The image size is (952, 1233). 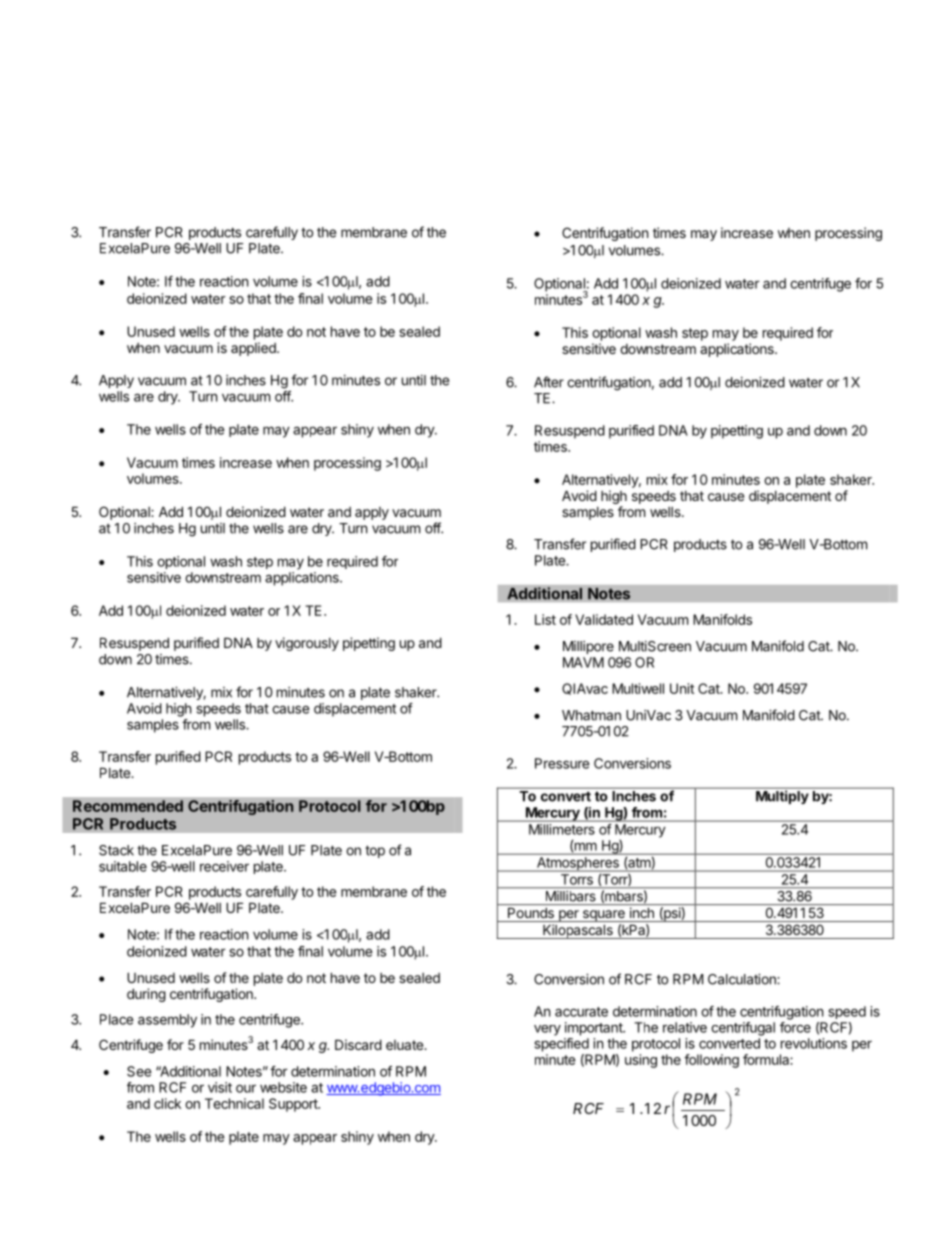 I want to click on Recommended, so click(x=128, y=806).
